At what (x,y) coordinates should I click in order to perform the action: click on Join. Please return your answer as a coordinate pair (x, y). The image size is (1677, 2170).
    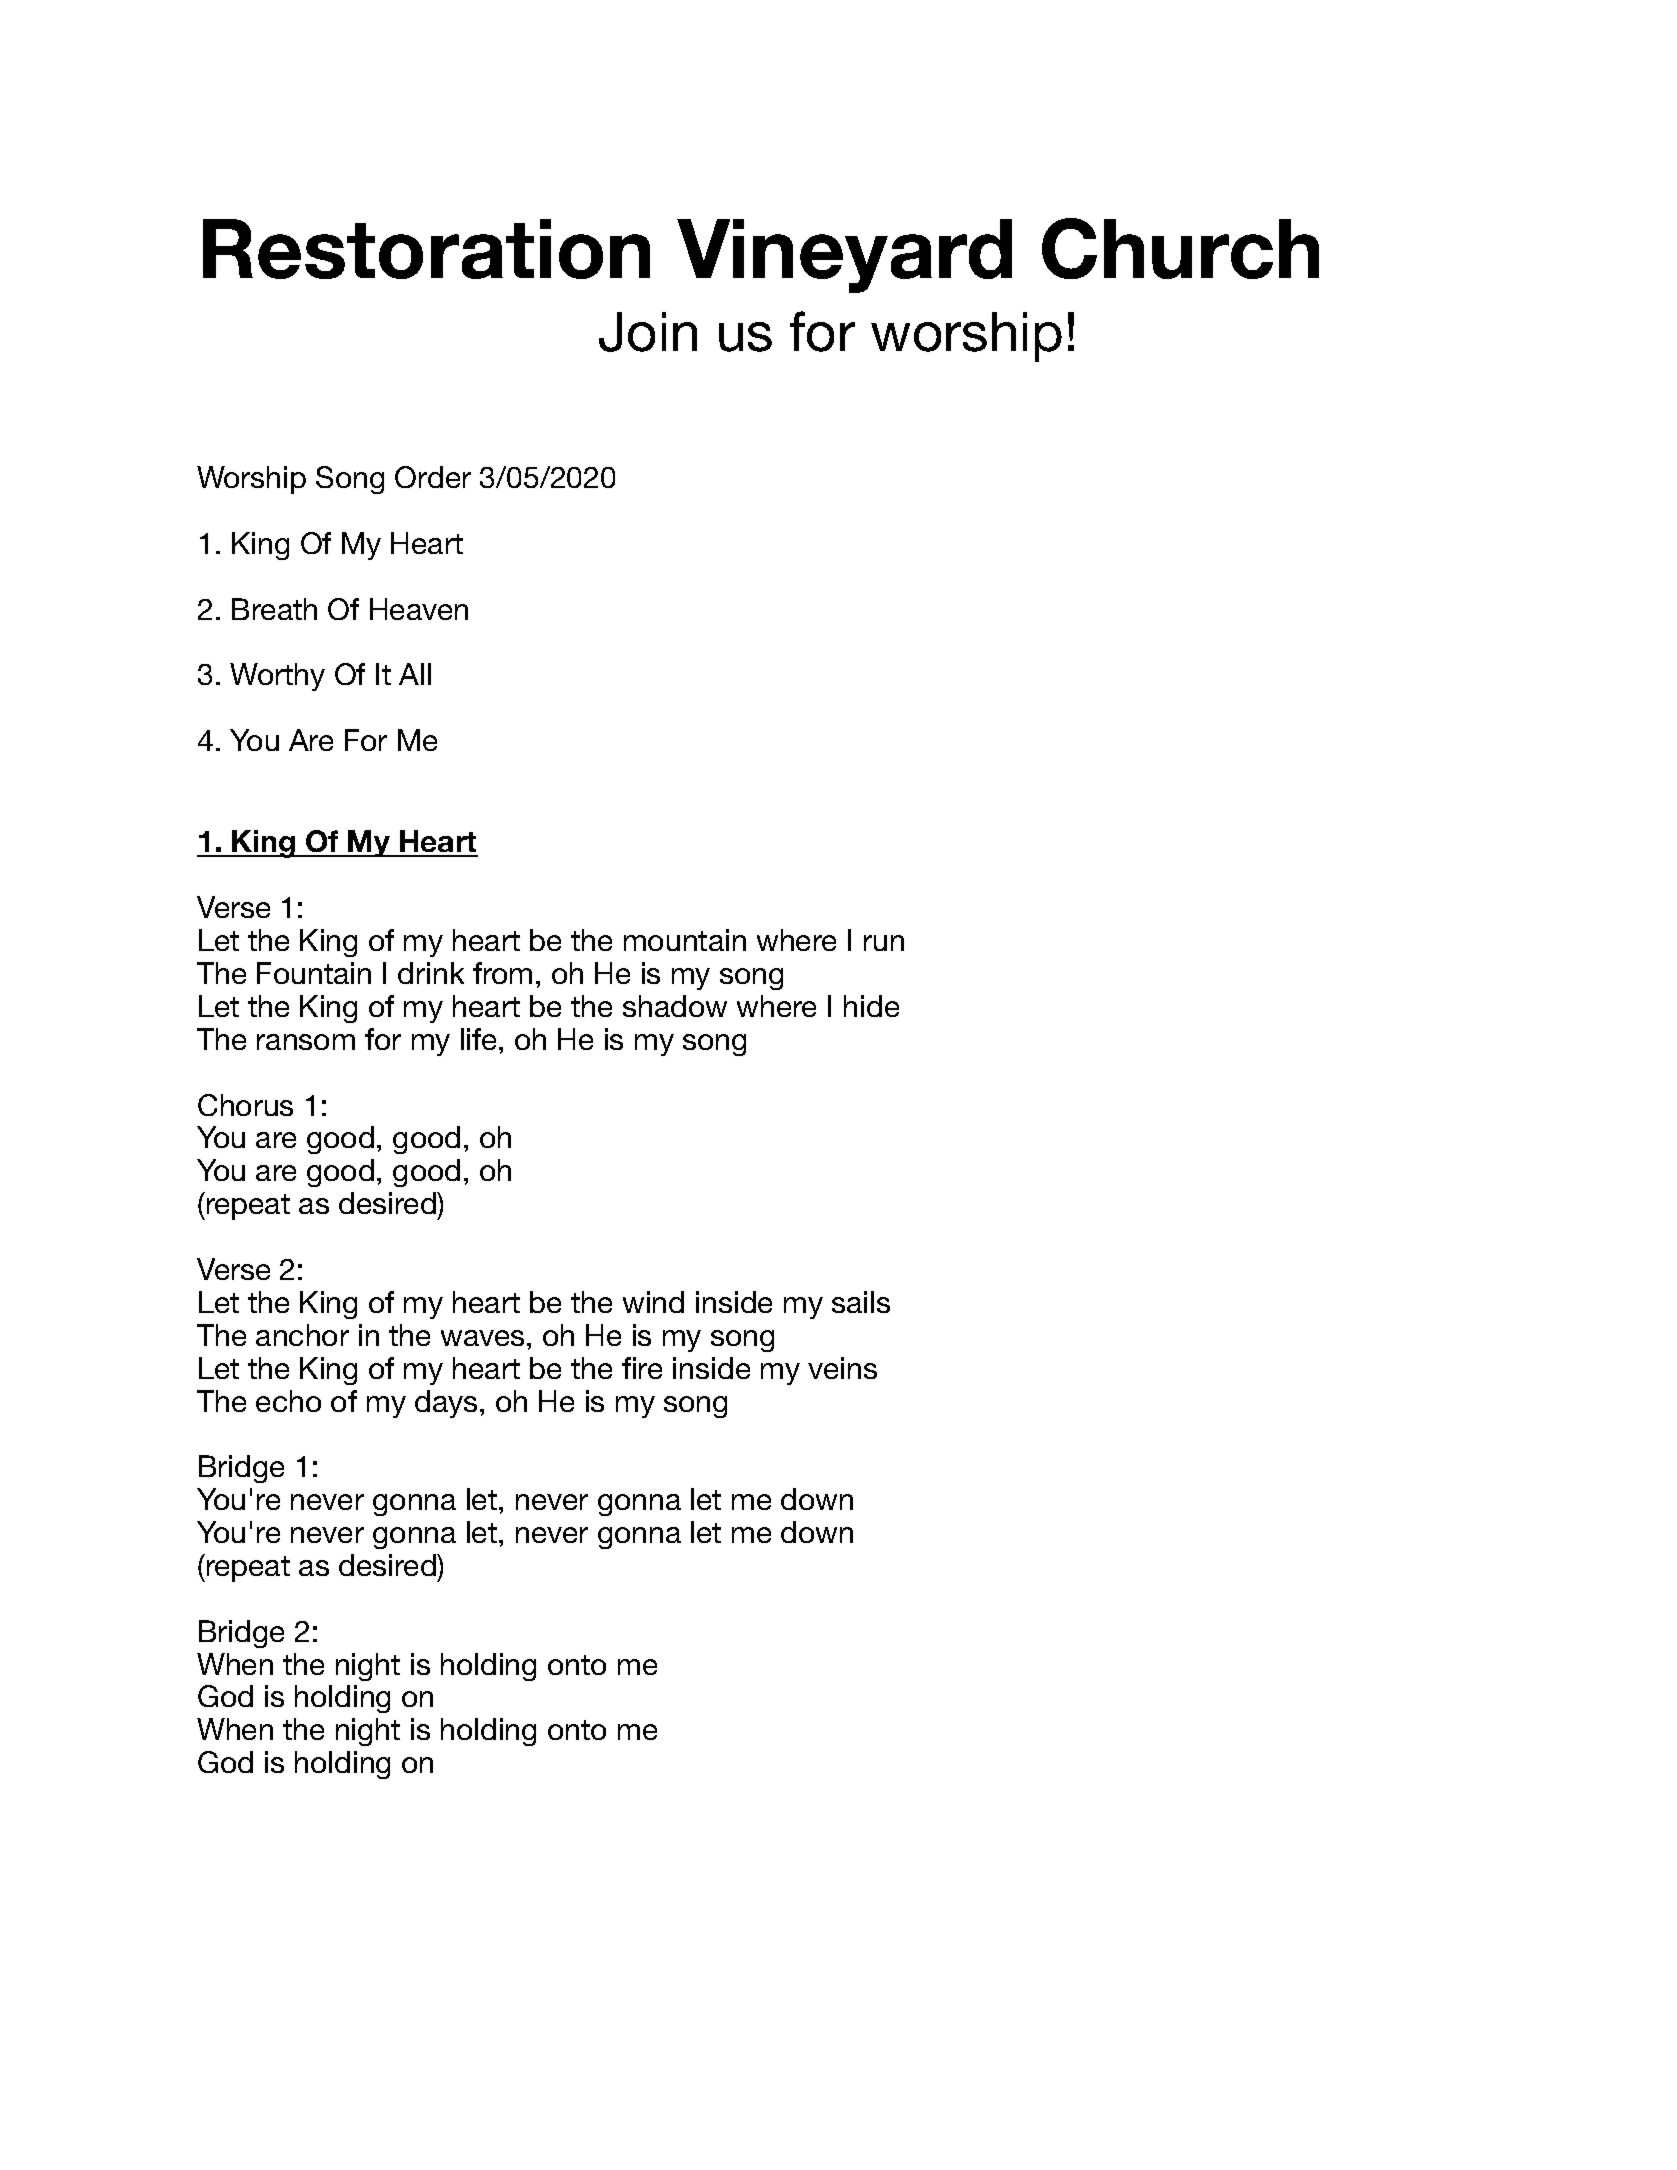
    Looking at the image, I should click on (648, 332).
